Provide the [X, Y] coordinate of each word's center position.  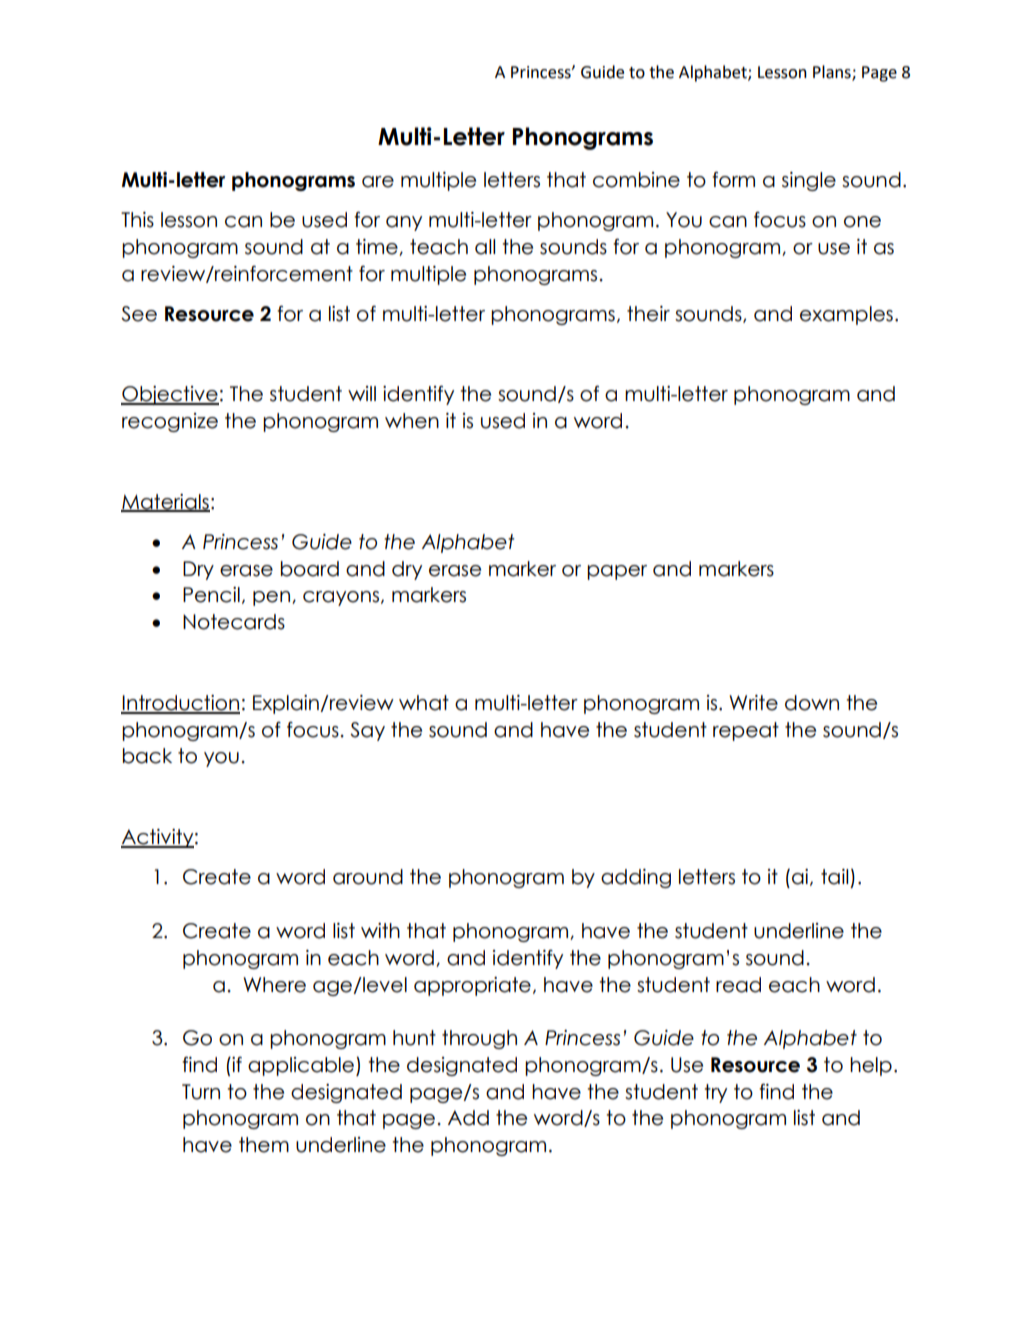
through [479, 1039]
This [137, 220]
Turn [201, 1092]
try [716, 1093]
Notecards [234, 622]
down [812, 703]
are [378, 182]
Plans [833, 73]
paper [617, 572]
